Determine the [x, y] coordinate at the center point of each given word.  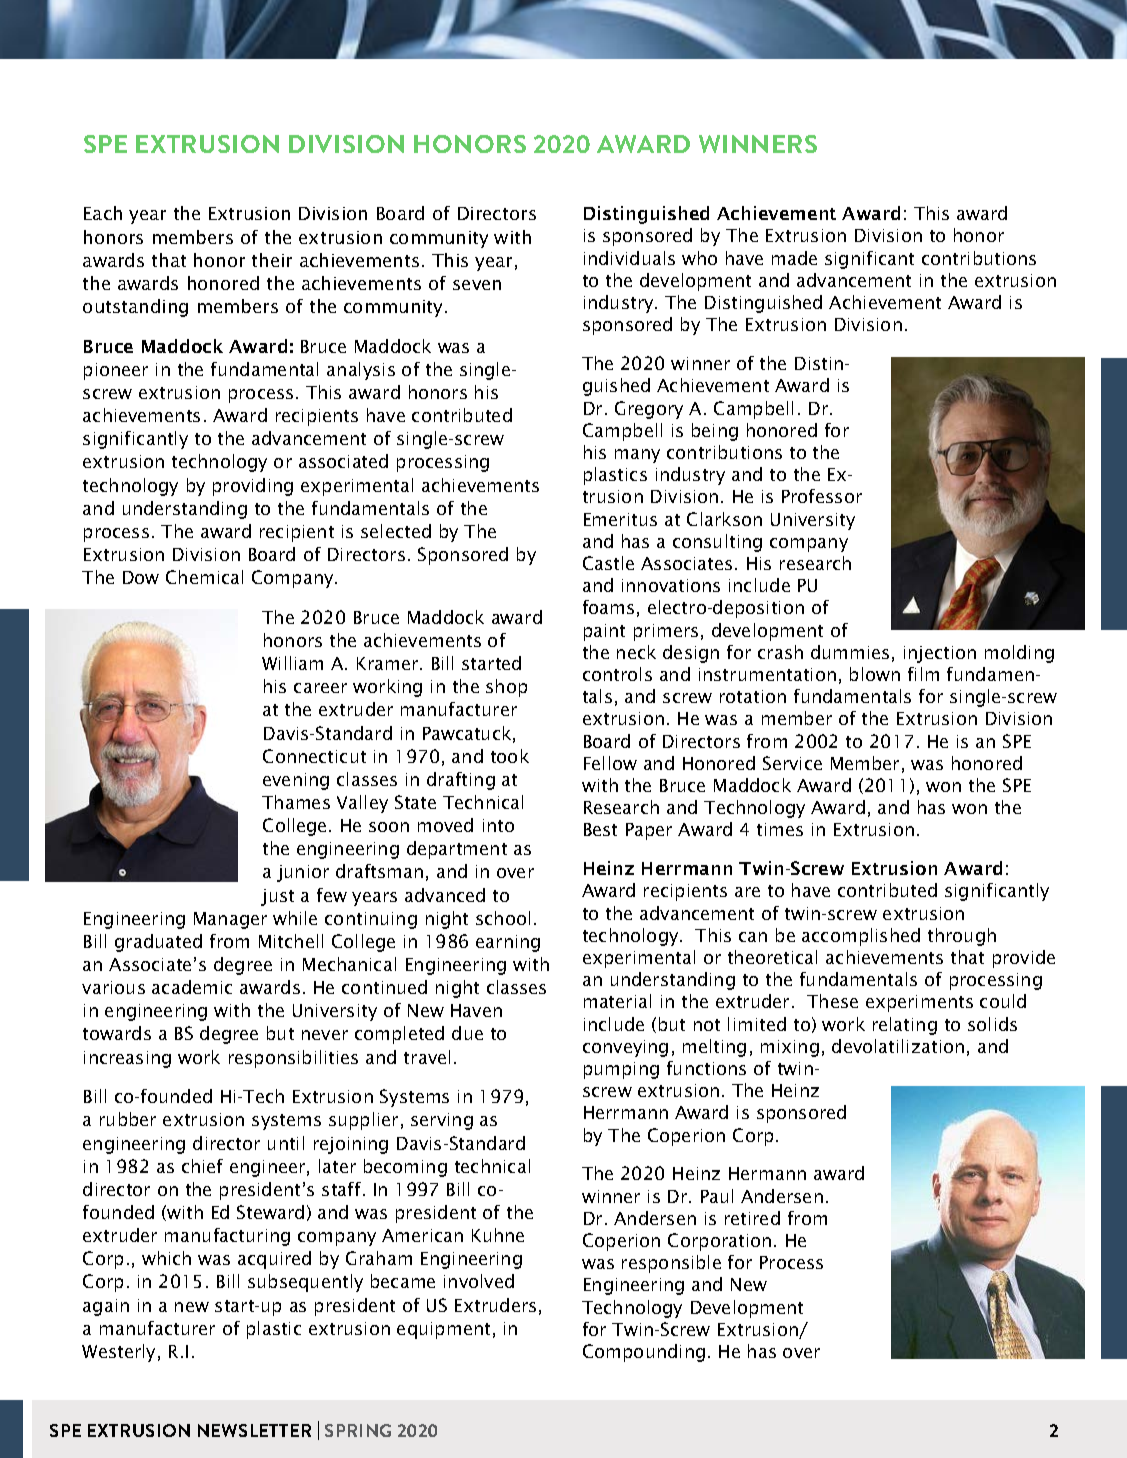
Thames [296, 802]
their [272, 260]
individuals [629, 258]
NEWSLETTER [254, 1430]
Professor [822, 496]
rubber [128, 1119]
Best [600, 829]
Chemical [204, 577]
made [794, 258]
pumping [621, 1070]
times [780, 829]
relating [905, 1026]
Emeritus [620, 519]
